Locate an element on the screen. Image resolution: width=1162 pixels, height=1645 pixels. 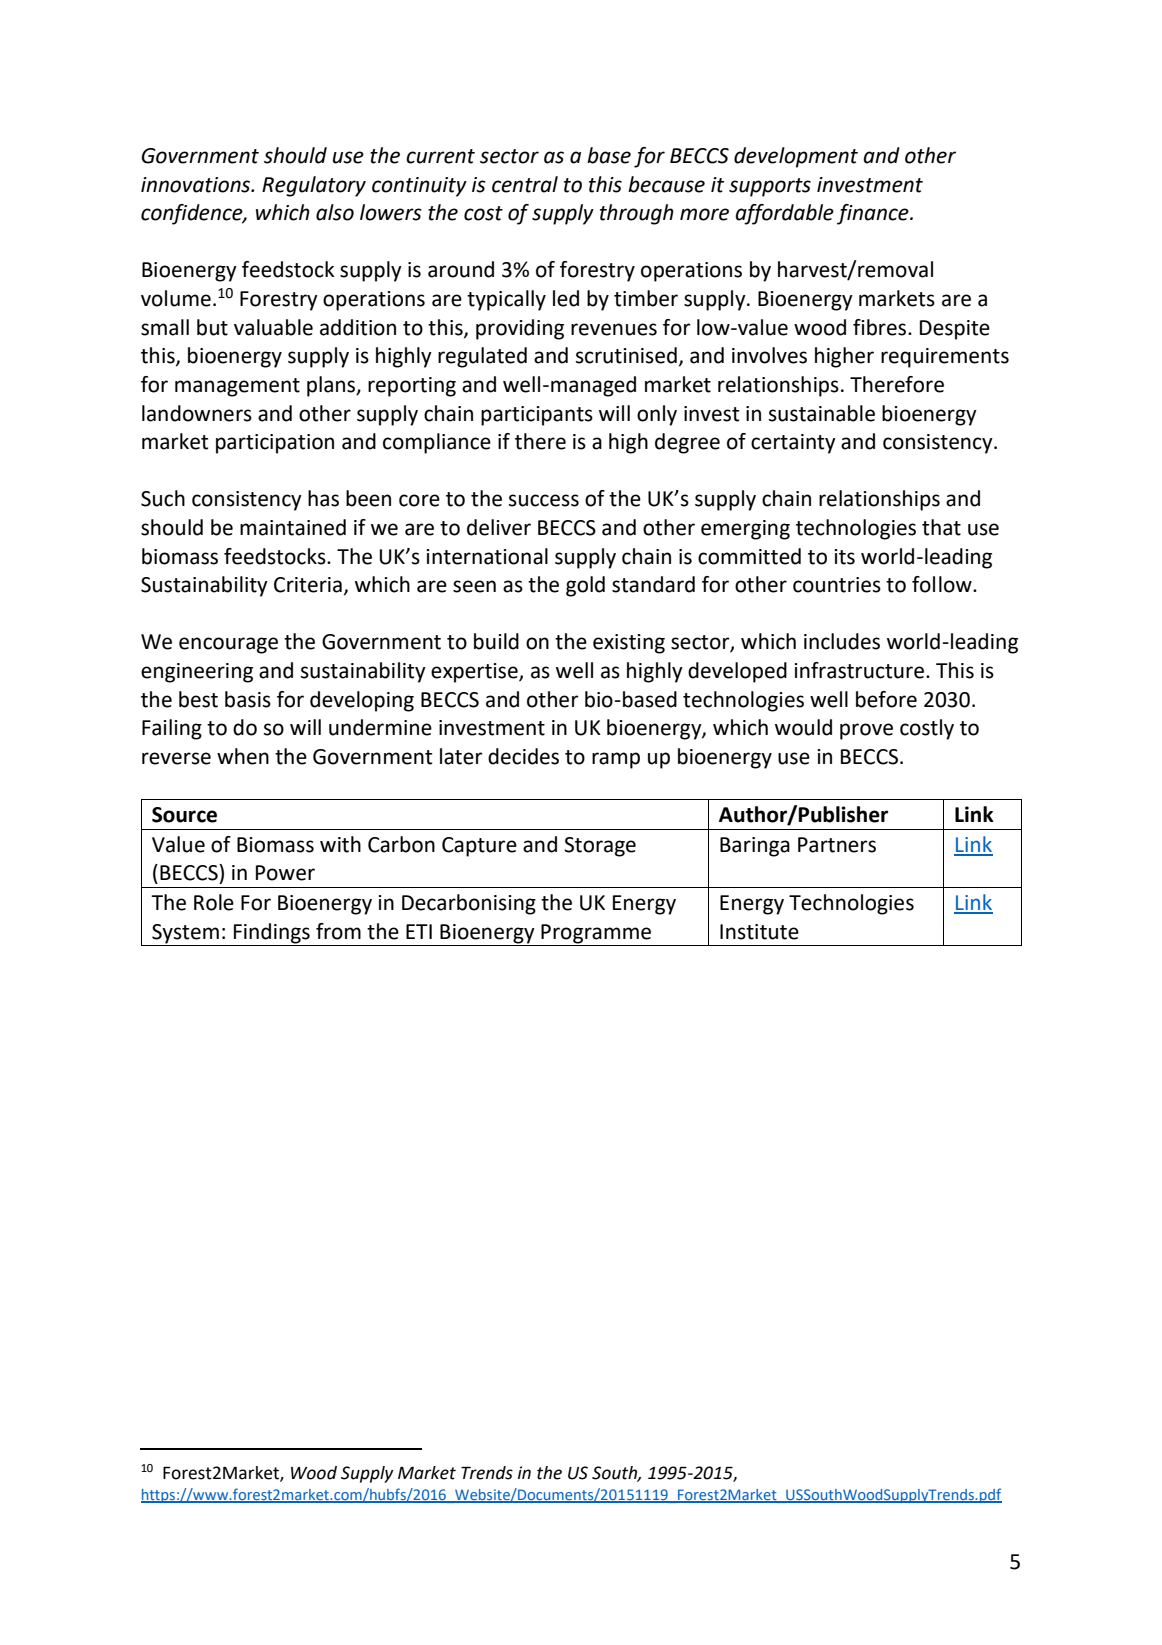
Programme is located at coordinates (596, 934).
